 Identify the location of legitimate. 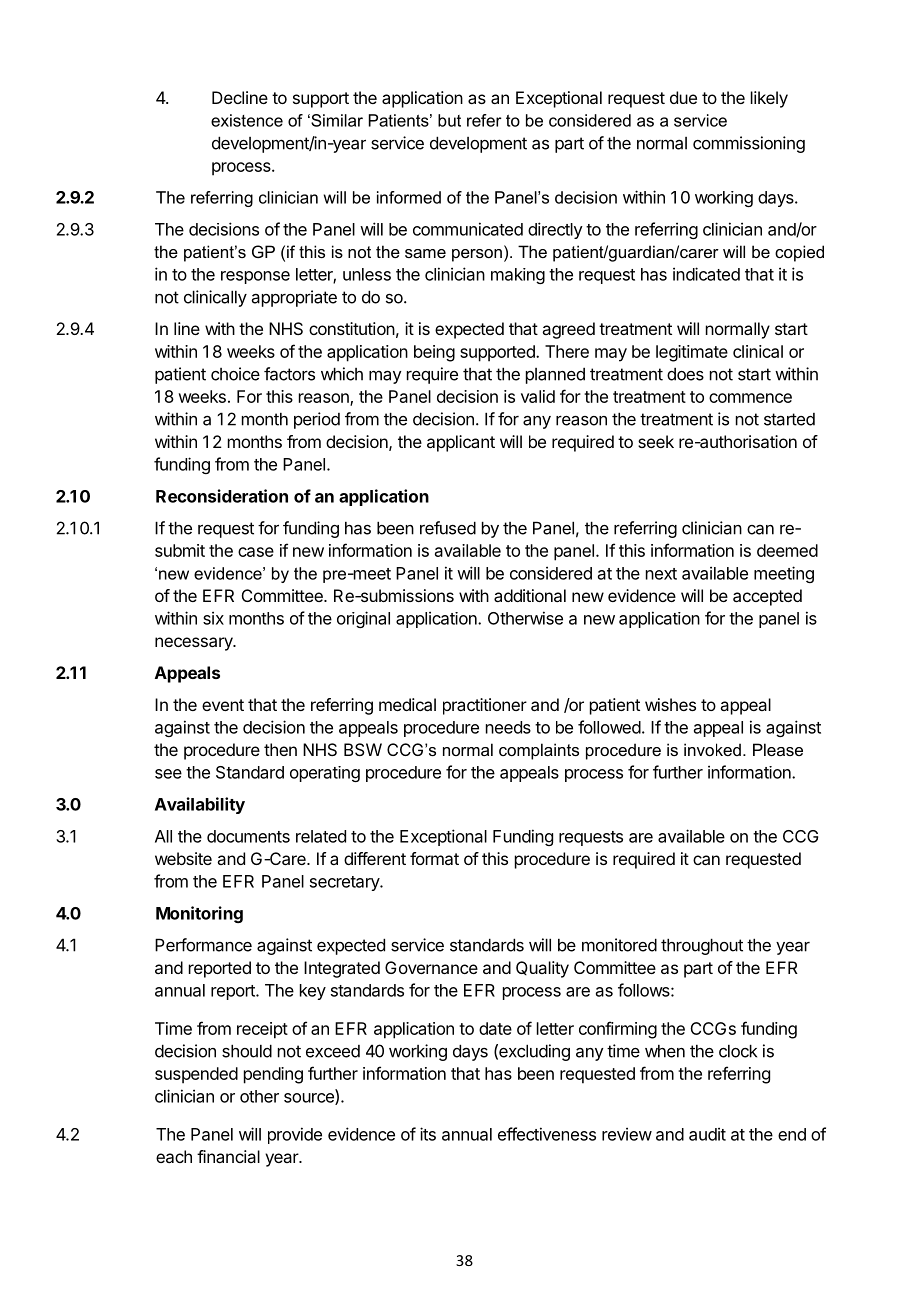
(692, 353).
